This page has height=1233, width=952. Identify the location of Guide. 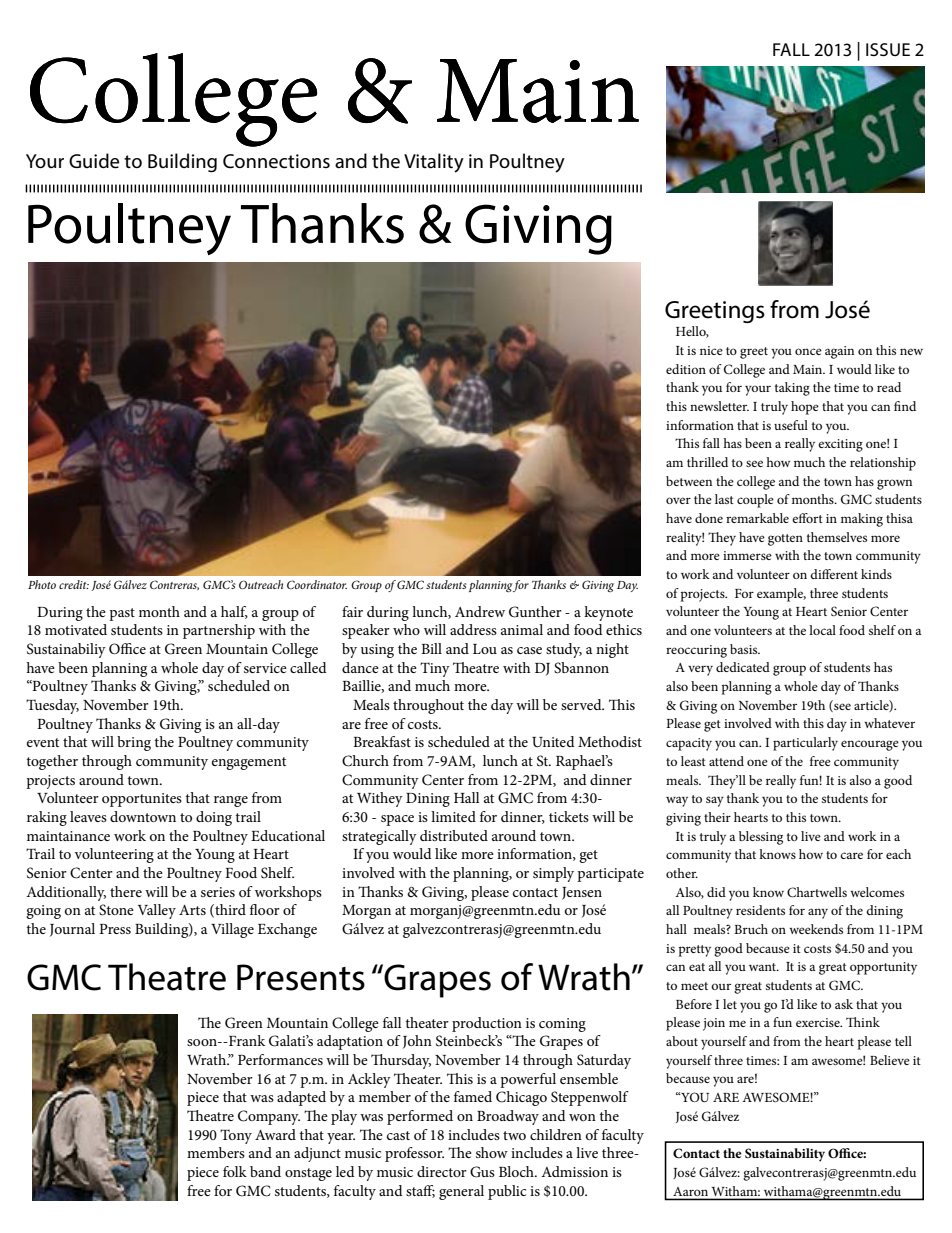
(94, 161).
